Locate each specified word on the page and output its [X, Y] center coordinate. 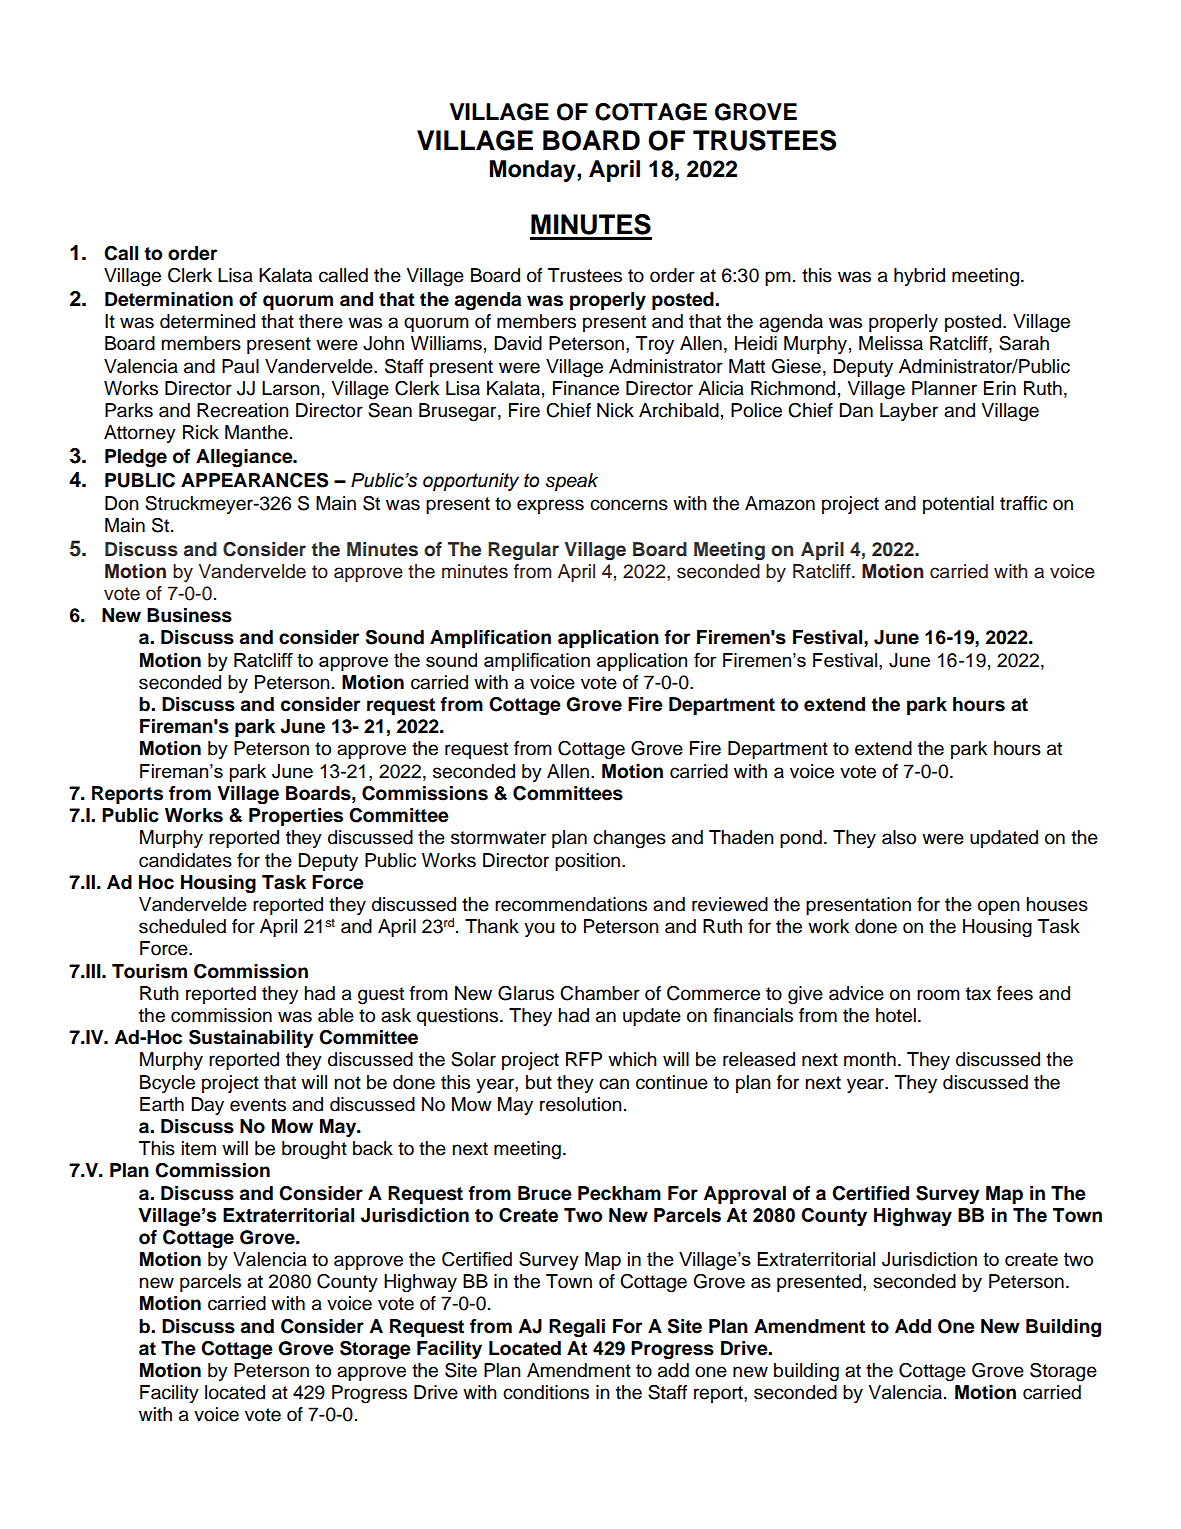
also [899, 837]
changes [629, 839]
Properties [296, 817]
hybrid [919, 277]
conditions [546, 1392]
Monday [534, 171]
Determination [169, 299]
